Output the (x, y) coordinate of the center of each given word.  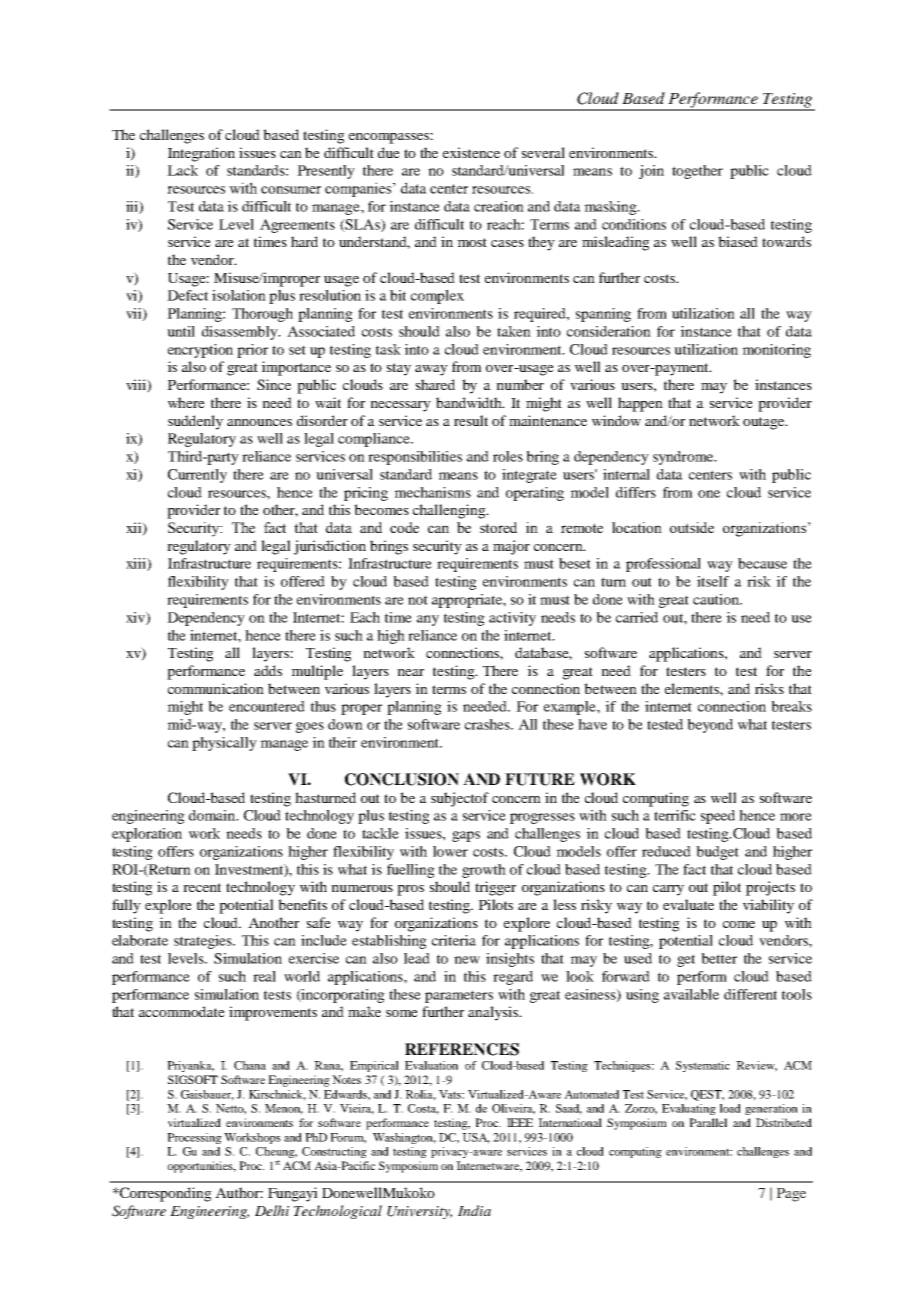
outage (765, 423)
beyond (710, 726)
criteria (454, 940)
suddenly (195, 422)
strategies (204, 942)
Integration (201, 154)
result (471, 420)
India (474, 1210)
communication (216, 688)
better (719, 958)
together (697, 172)
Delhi (272, 1210)
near (410, 672)
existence (471, 152)
